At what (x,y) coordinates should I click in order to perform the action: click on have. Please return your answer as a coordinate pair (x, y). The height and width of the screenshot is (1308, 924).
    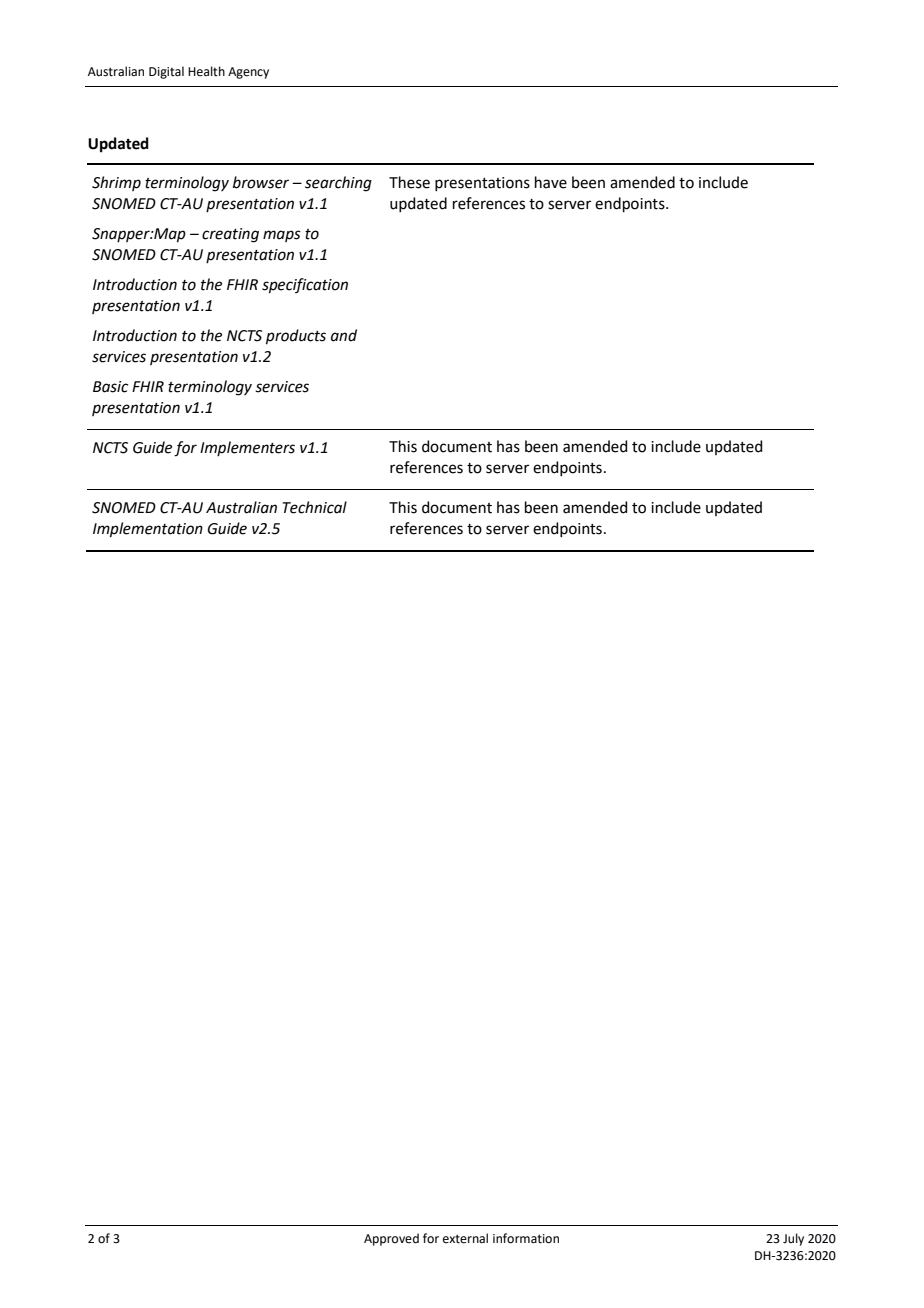
    Looking at the image, I should click on (551, 182).
